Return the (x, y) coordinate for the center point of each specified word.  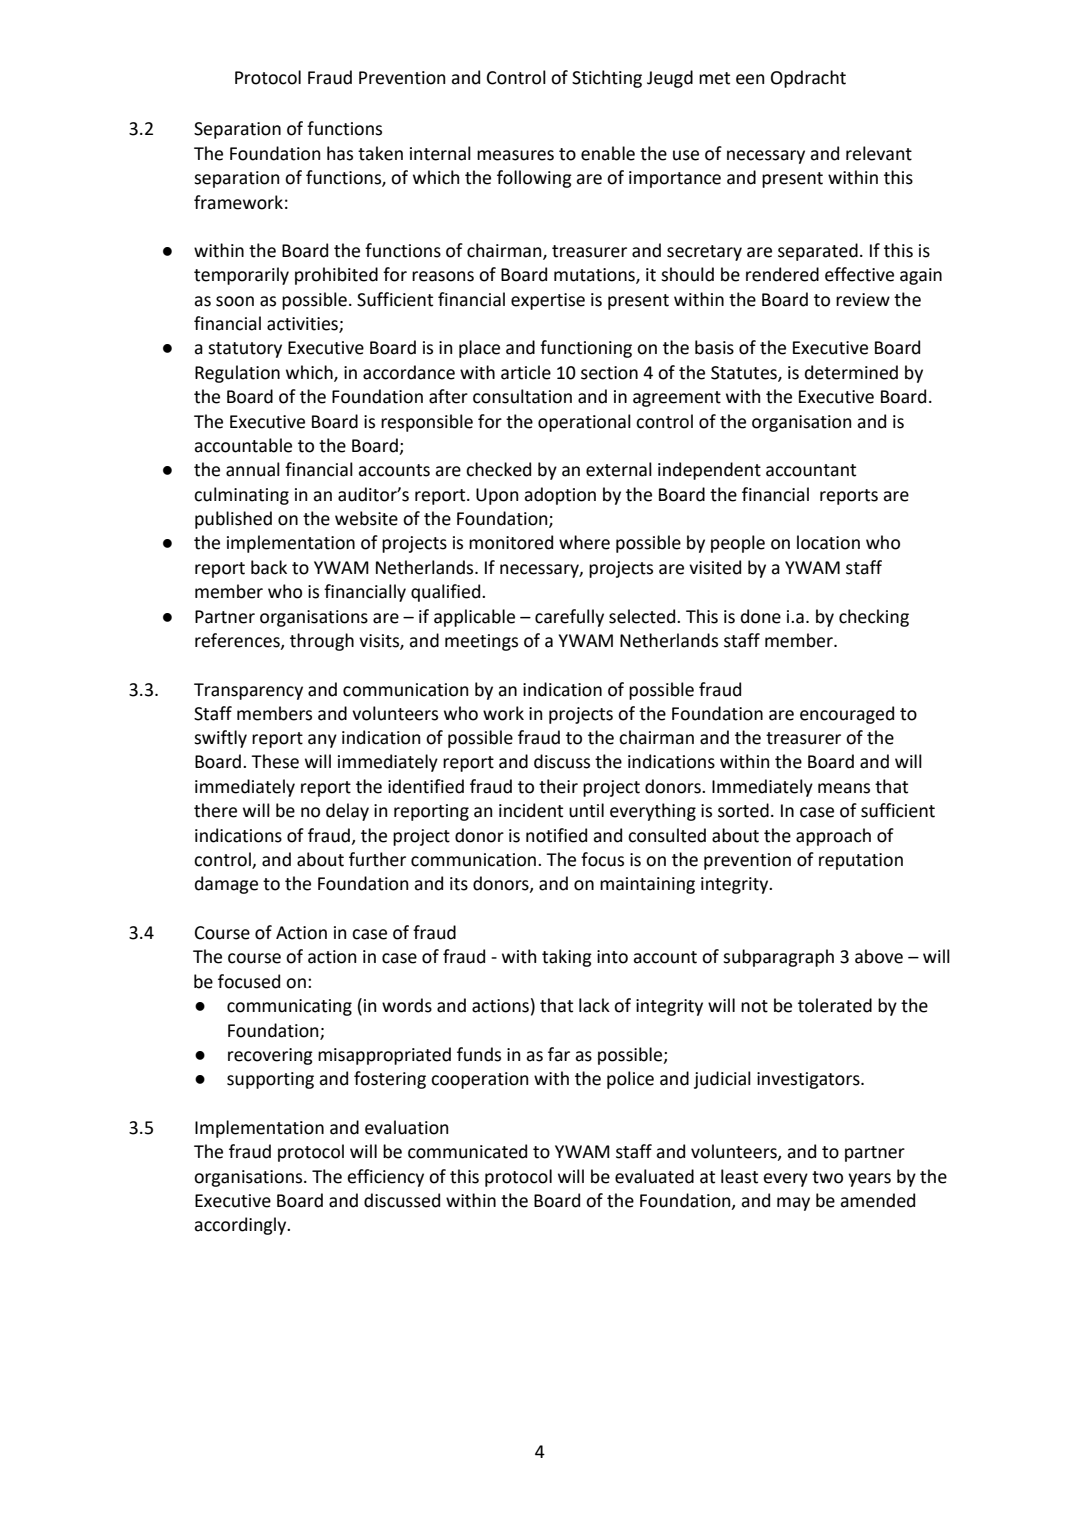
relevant (879, 153)
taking (567, 958)
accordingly (241, 1226)
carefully (569, 618)
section (609, 373)
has (340, 153)
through (322, 642)
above (879, 956)
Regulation (237, 374)
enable (608, 153)
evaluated (654, 1176)
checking (874, 618)
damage (226, 885)
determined (851, 372)
